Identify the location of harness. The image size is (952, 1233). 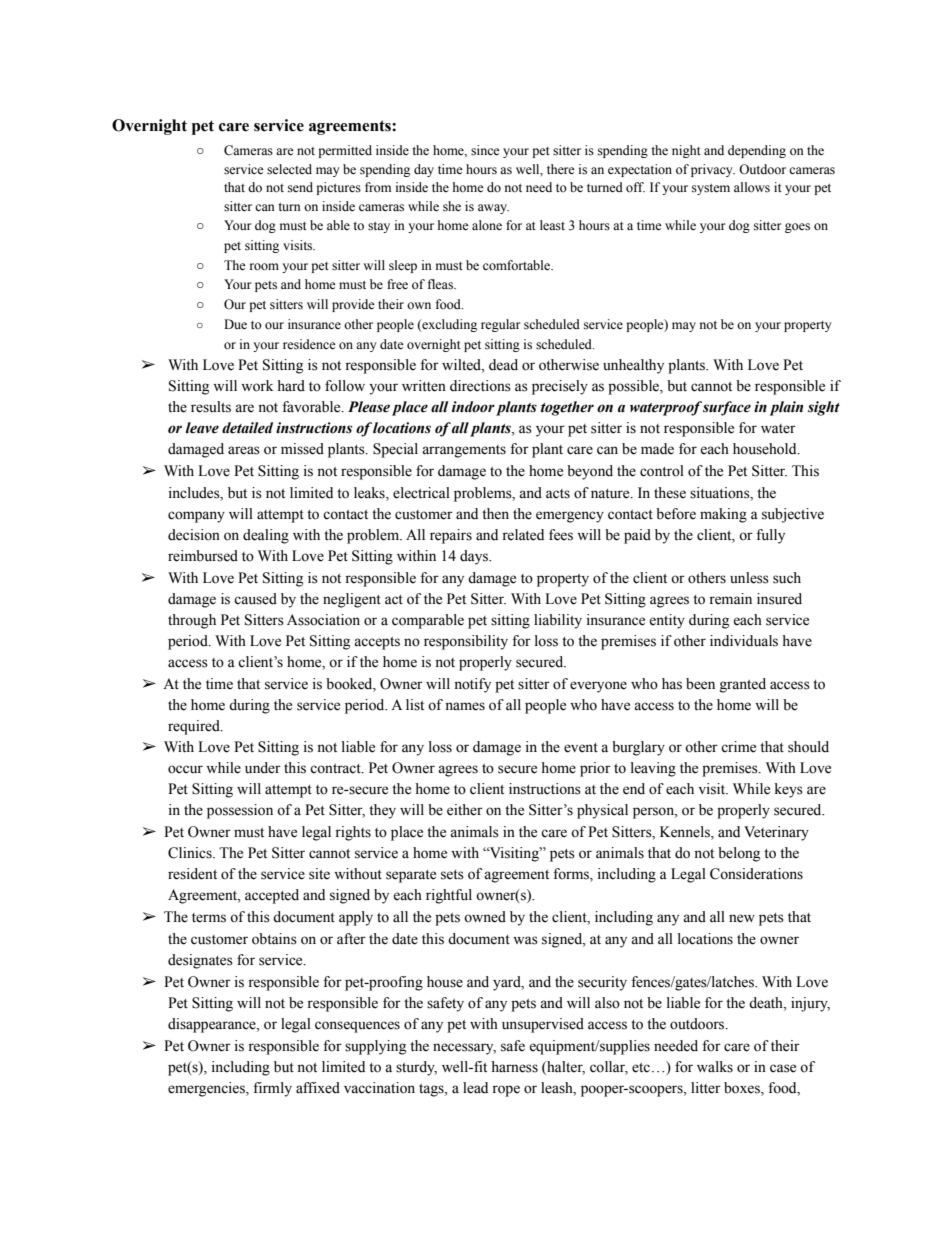
(514, 1067).
